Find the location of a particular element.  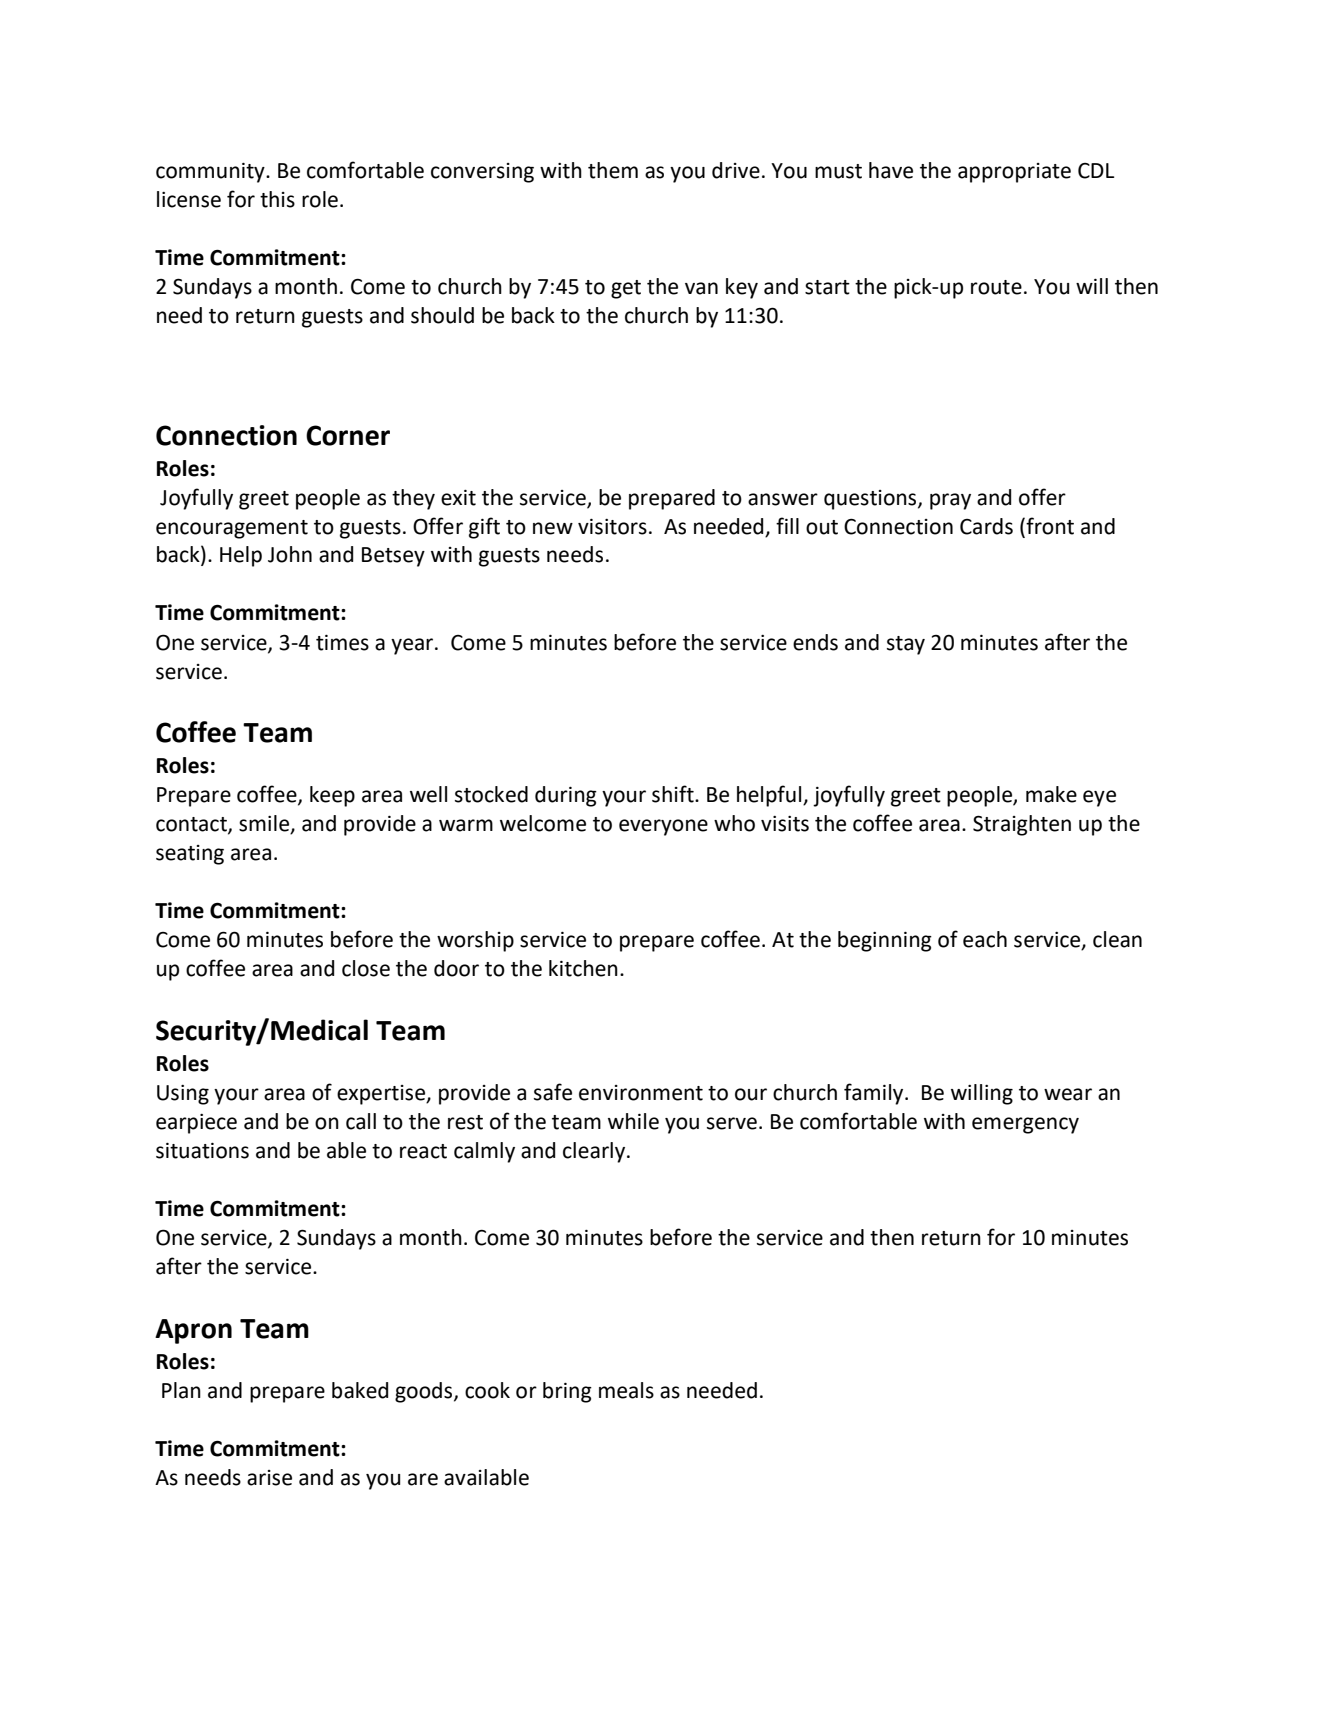

while is located at coordinates (633, 1121).
